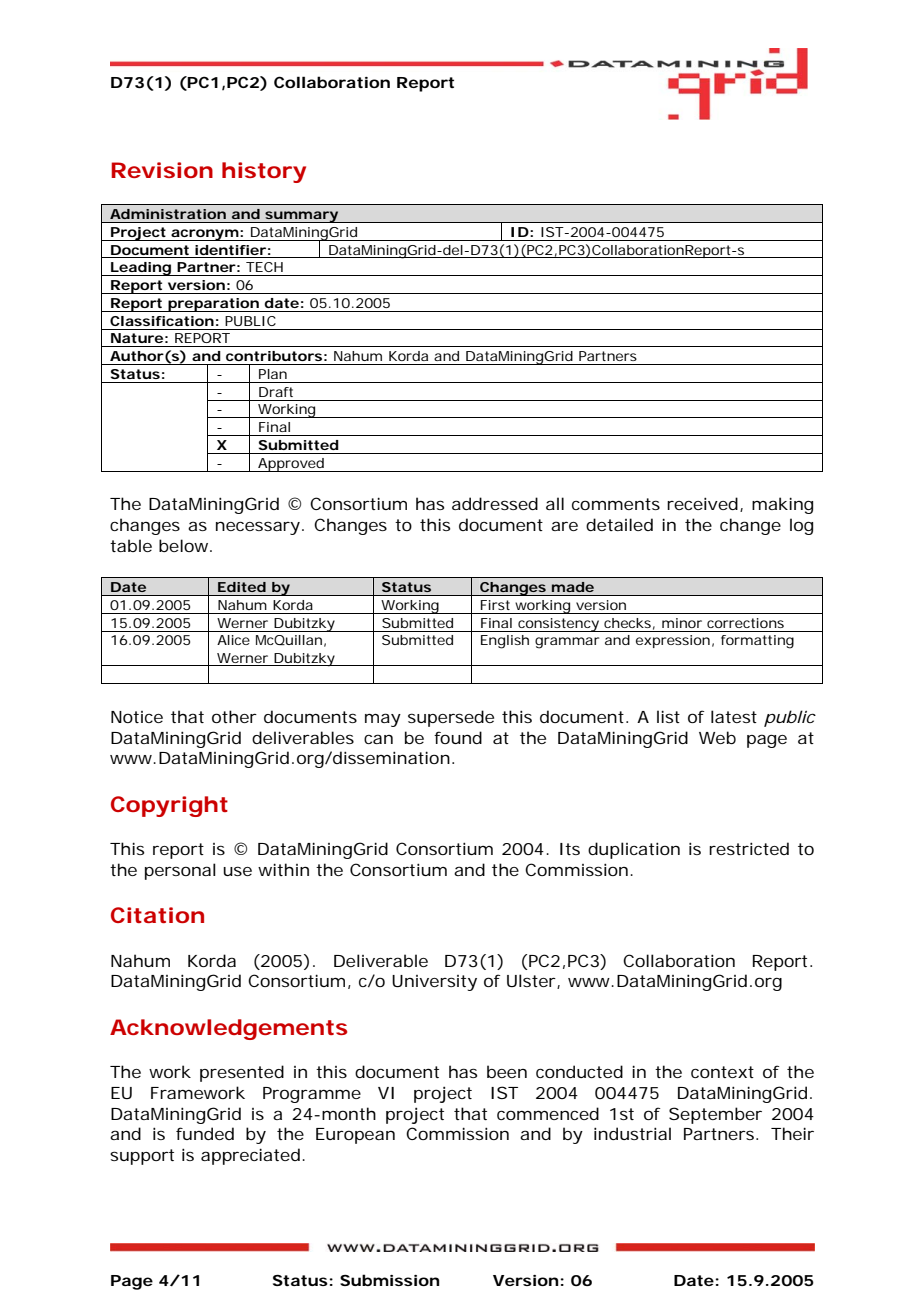 The height and width of the document is (1308, 924). I want to click on necessary, so click(258, 528).
